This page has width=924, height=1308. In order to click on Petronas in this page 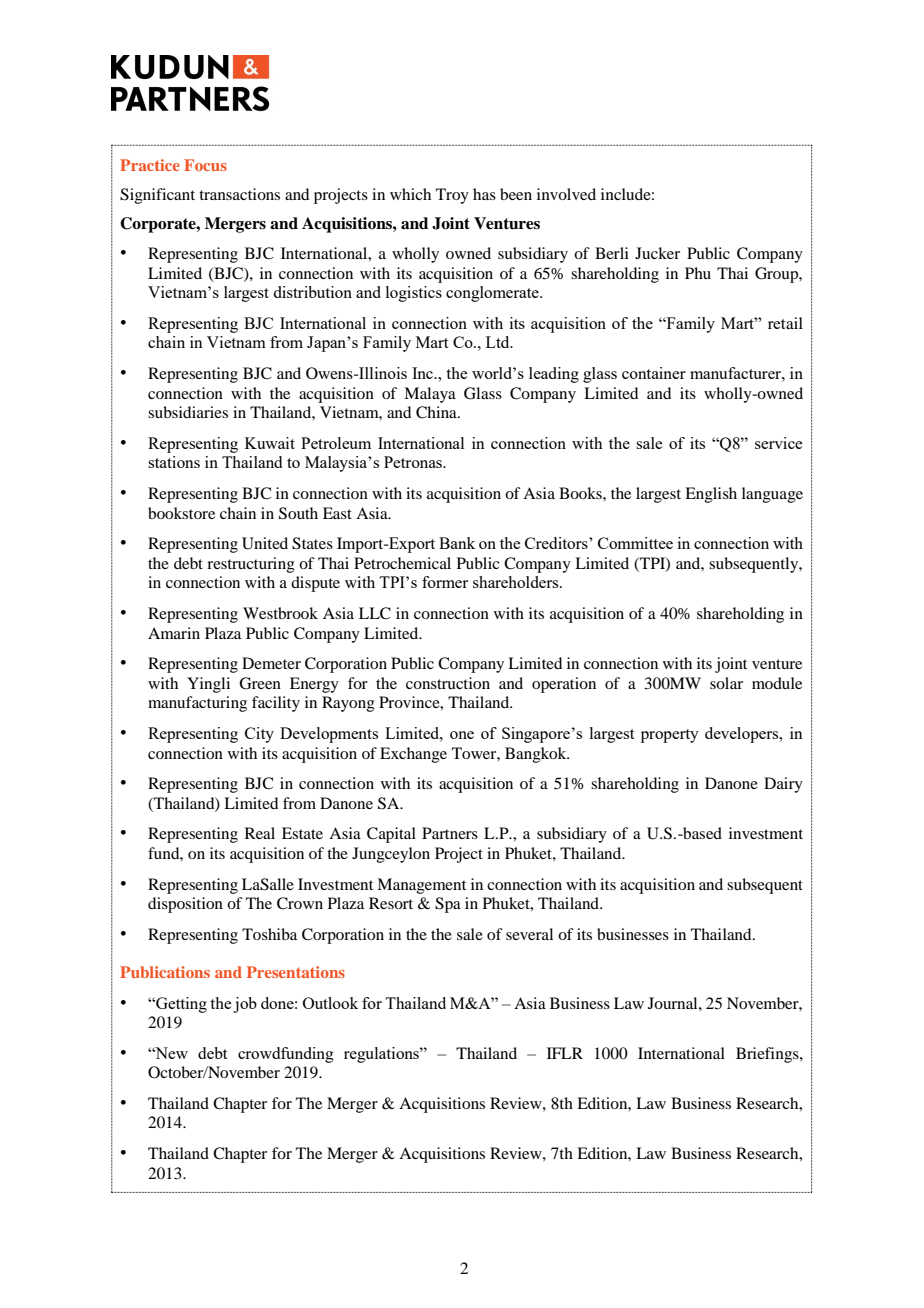, I will do `click(414, 462)`.
